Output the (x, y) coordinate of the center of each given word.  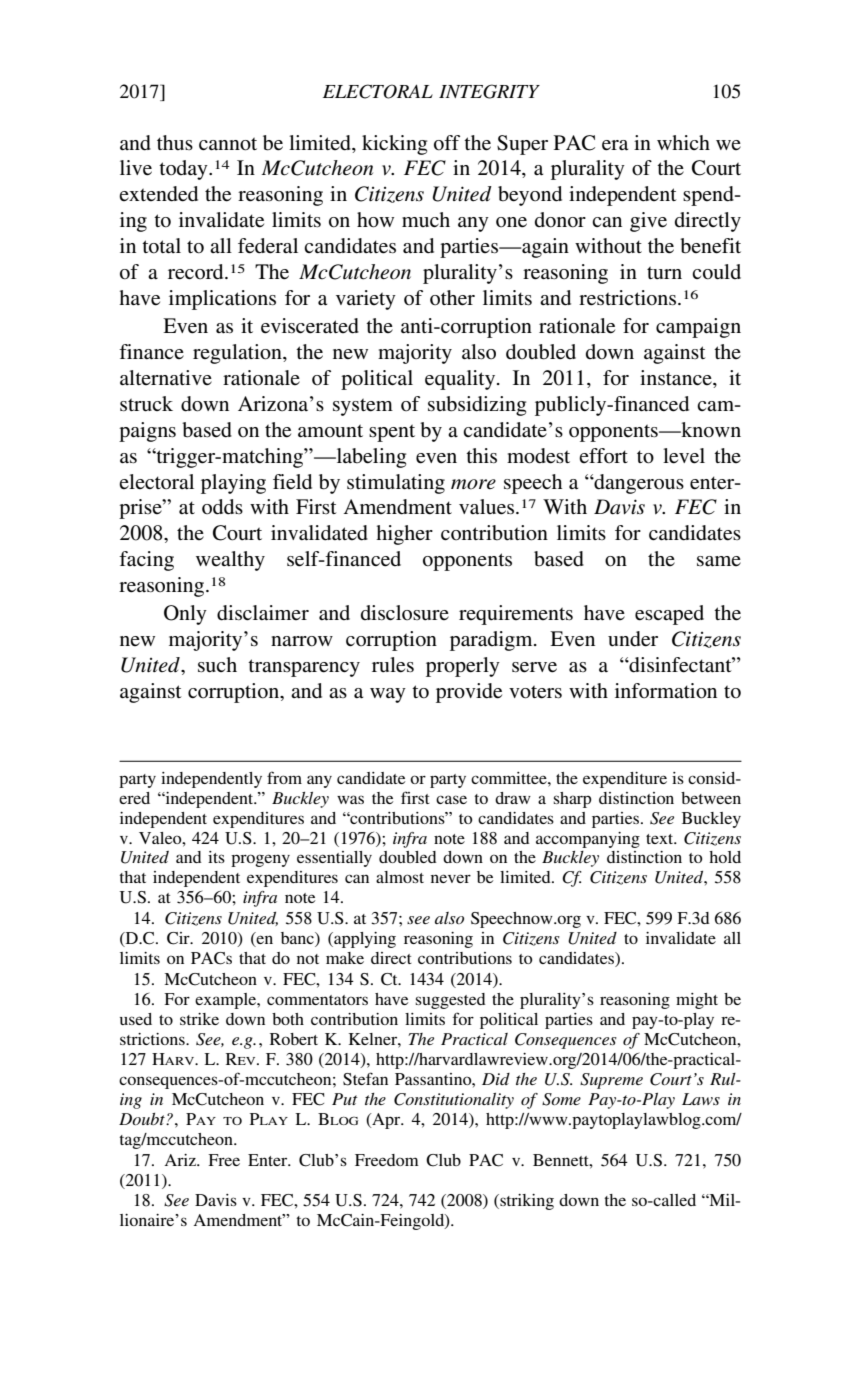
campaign (698, 328)
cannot (228, 144)
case (451, 799)
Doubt (143, 1119)
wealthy (230, 561)
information (666, 691)
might (697, 1001)
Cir (179, 938)
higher (404, 535)
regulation (238, 354)
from (284, 777)
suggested (451, 1001)
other (452, 298)
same (719, 561)
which (683, 142)
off (447, 143)
